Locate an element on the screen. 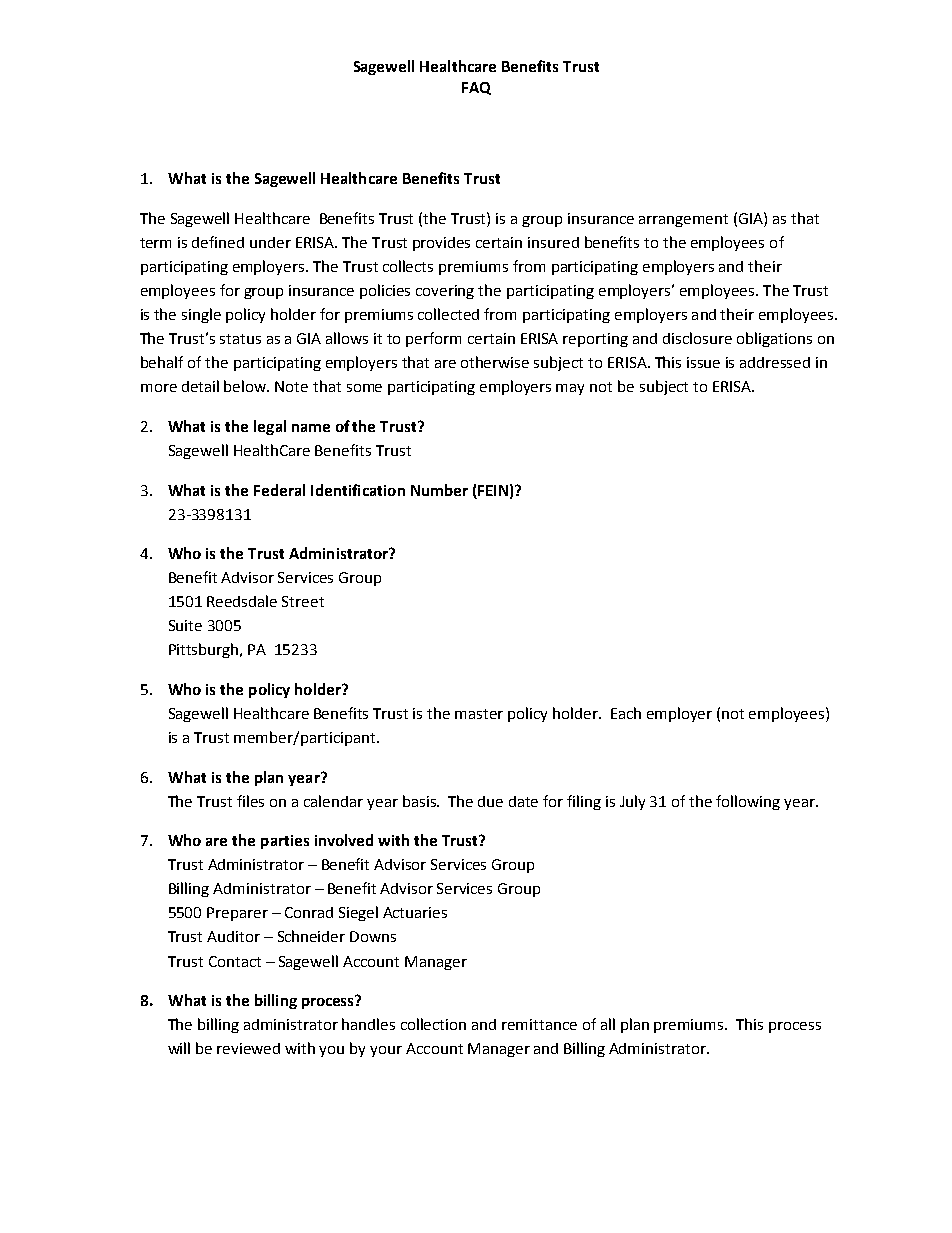  files is located at coordinates (250, 801).
